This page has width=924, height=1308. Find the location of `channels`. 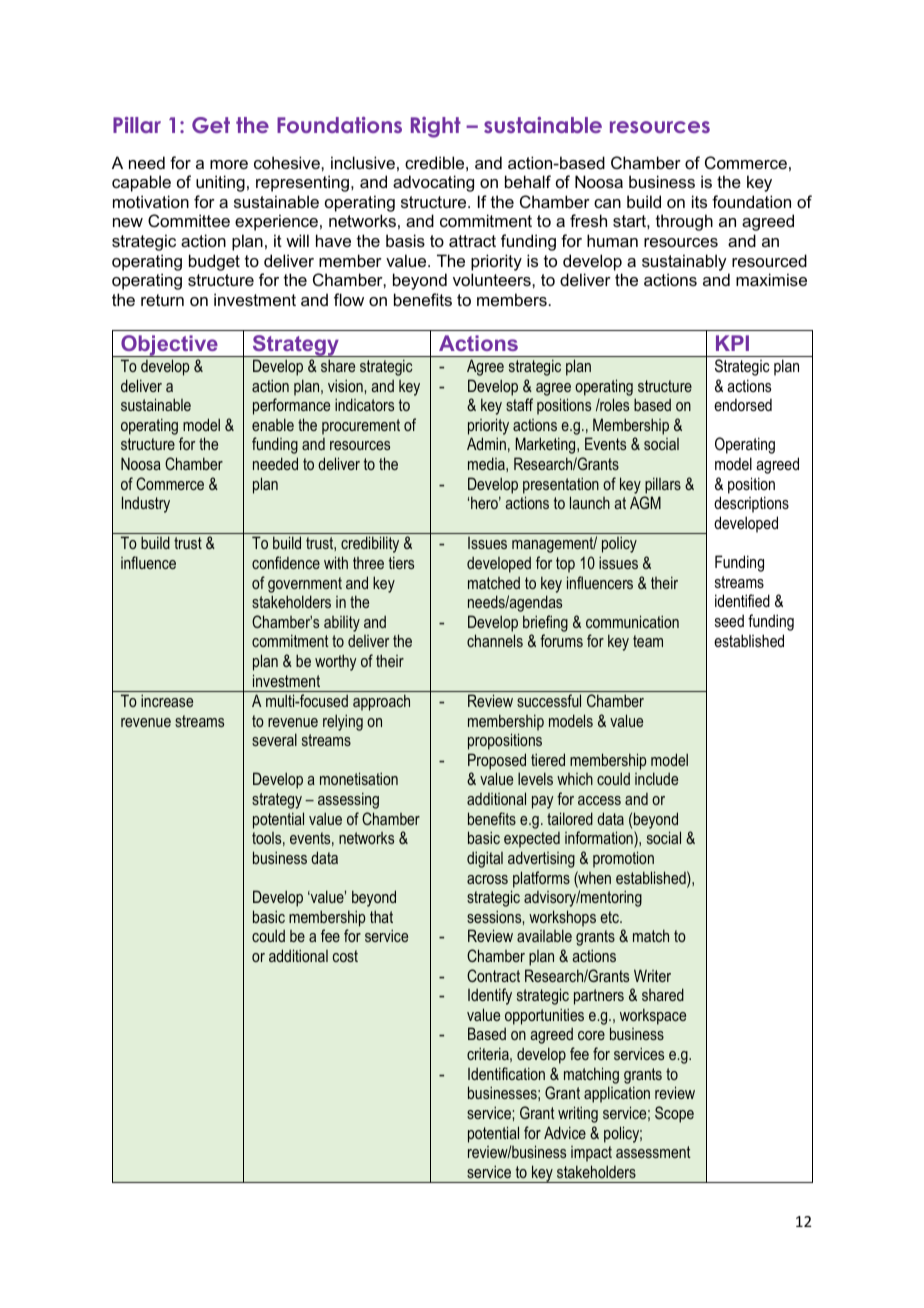

channels is located at coordinates (495, 640).
